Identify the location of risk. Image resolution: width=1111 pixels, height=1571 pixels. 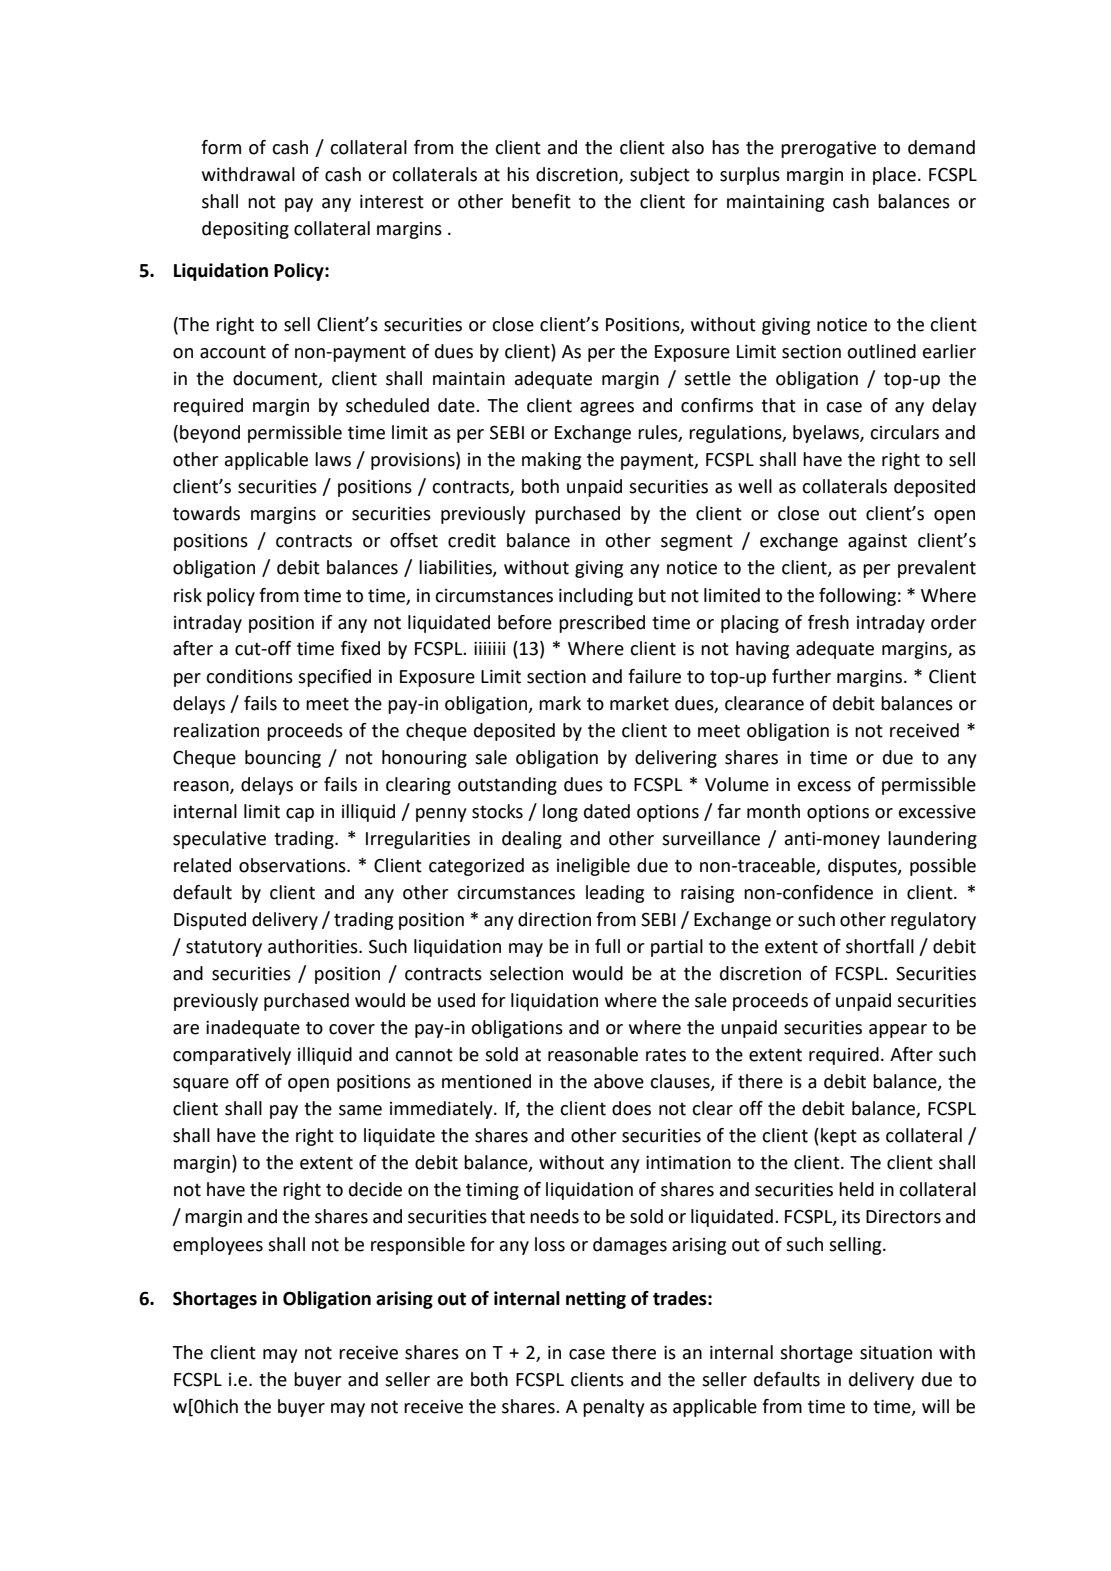
(188, 595).
